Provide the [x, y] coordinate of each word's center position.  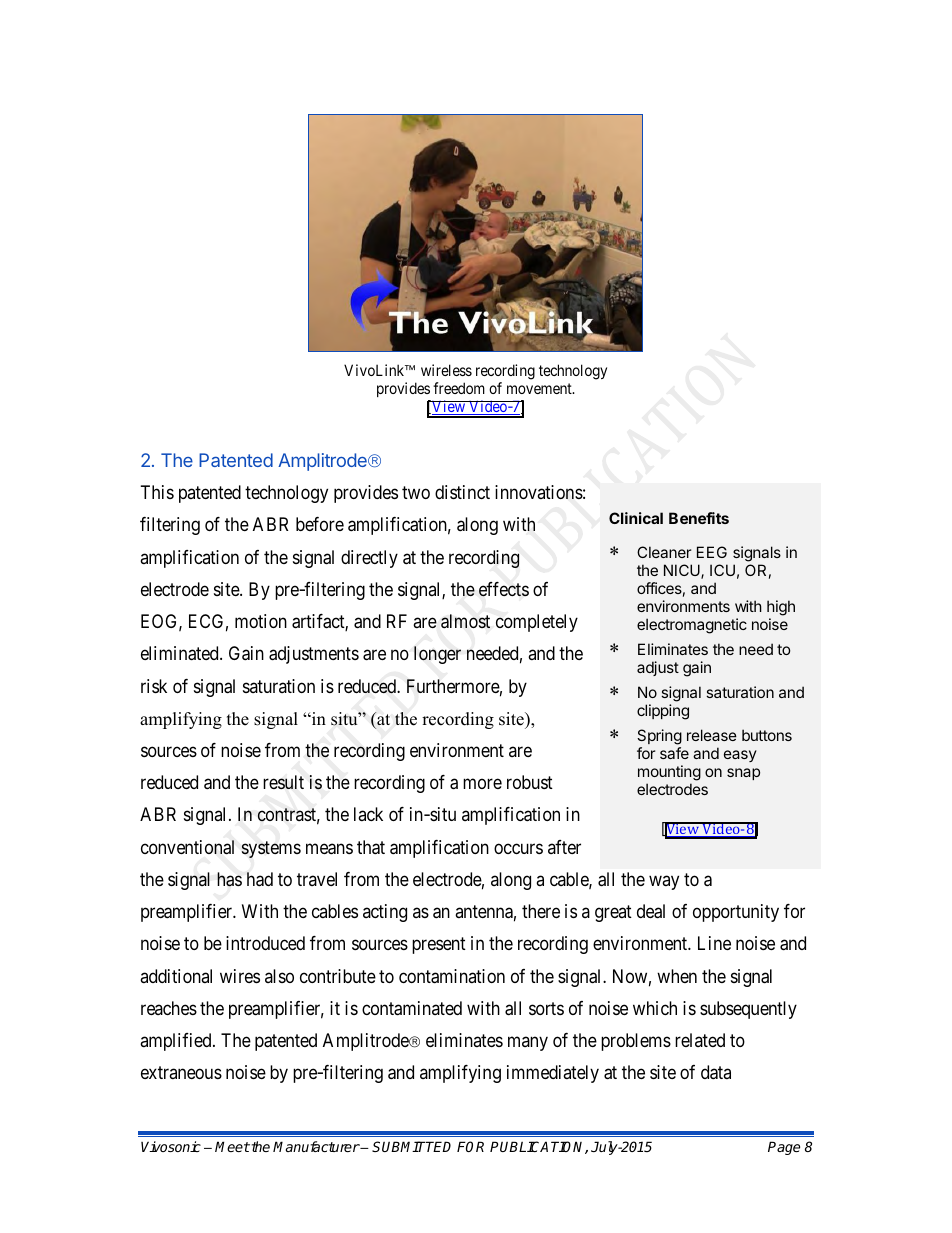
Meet [232, 1146]
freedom [459, 388]
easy [740, 756]
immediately [553, 1074]
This [157, 492]
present [439, 946]
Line [714, 943]
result [283, 782]
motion [261, 621]
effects [504, 589]
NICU [683, 571]
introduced [265, 943]
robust [530, 782]
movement [540, 388]
